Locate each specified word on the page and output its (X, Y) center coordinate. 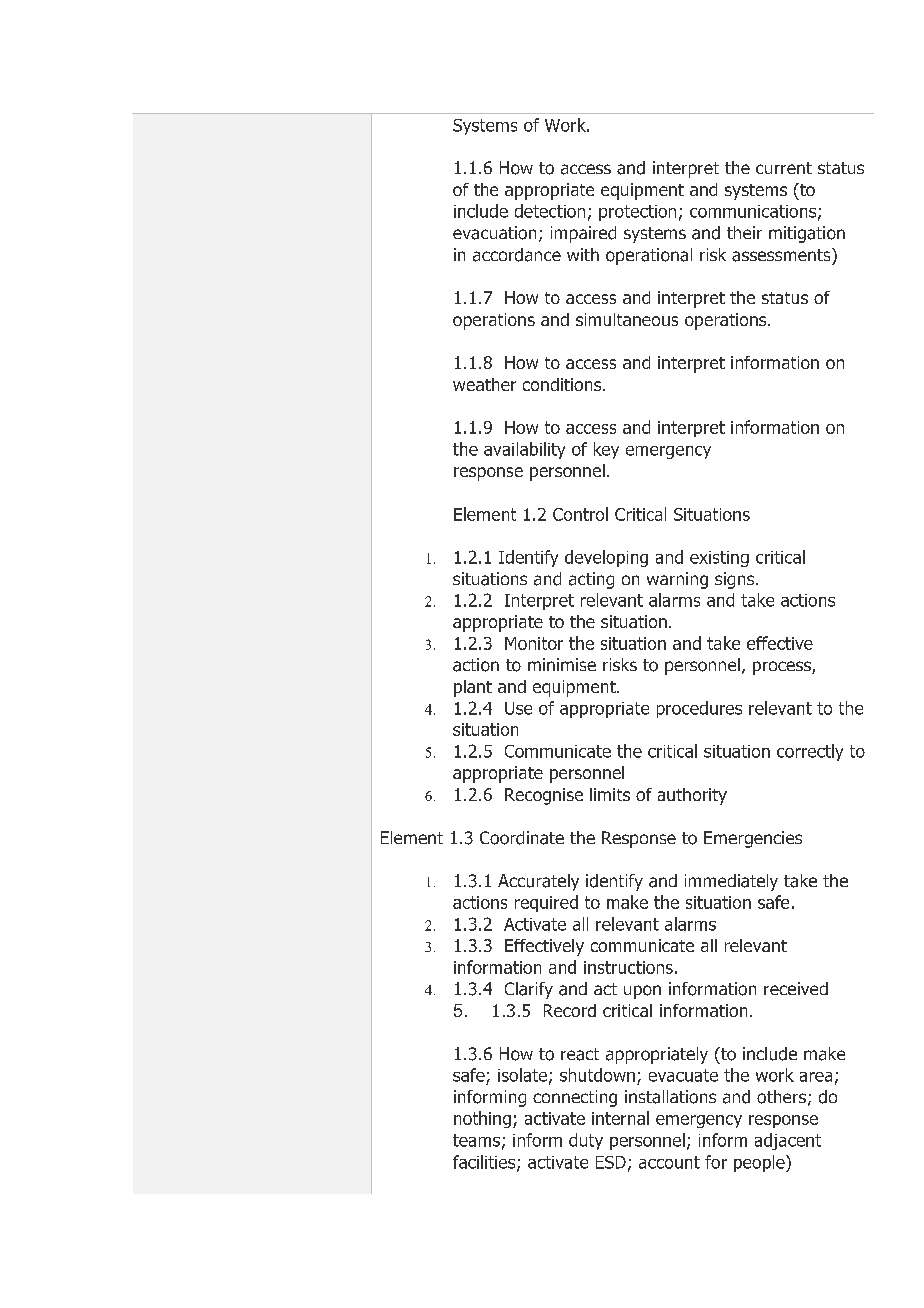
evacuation (494, 233)
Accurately (538, 882)
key (606, 450)
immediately (731, 882)
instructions (628, 967)
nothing (482, 1119)
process (783, 668)
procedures (699, 709)
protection (637, 213)
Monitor (534, 643)
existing (719, 559)
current (784, 168)
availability (524, 450)
